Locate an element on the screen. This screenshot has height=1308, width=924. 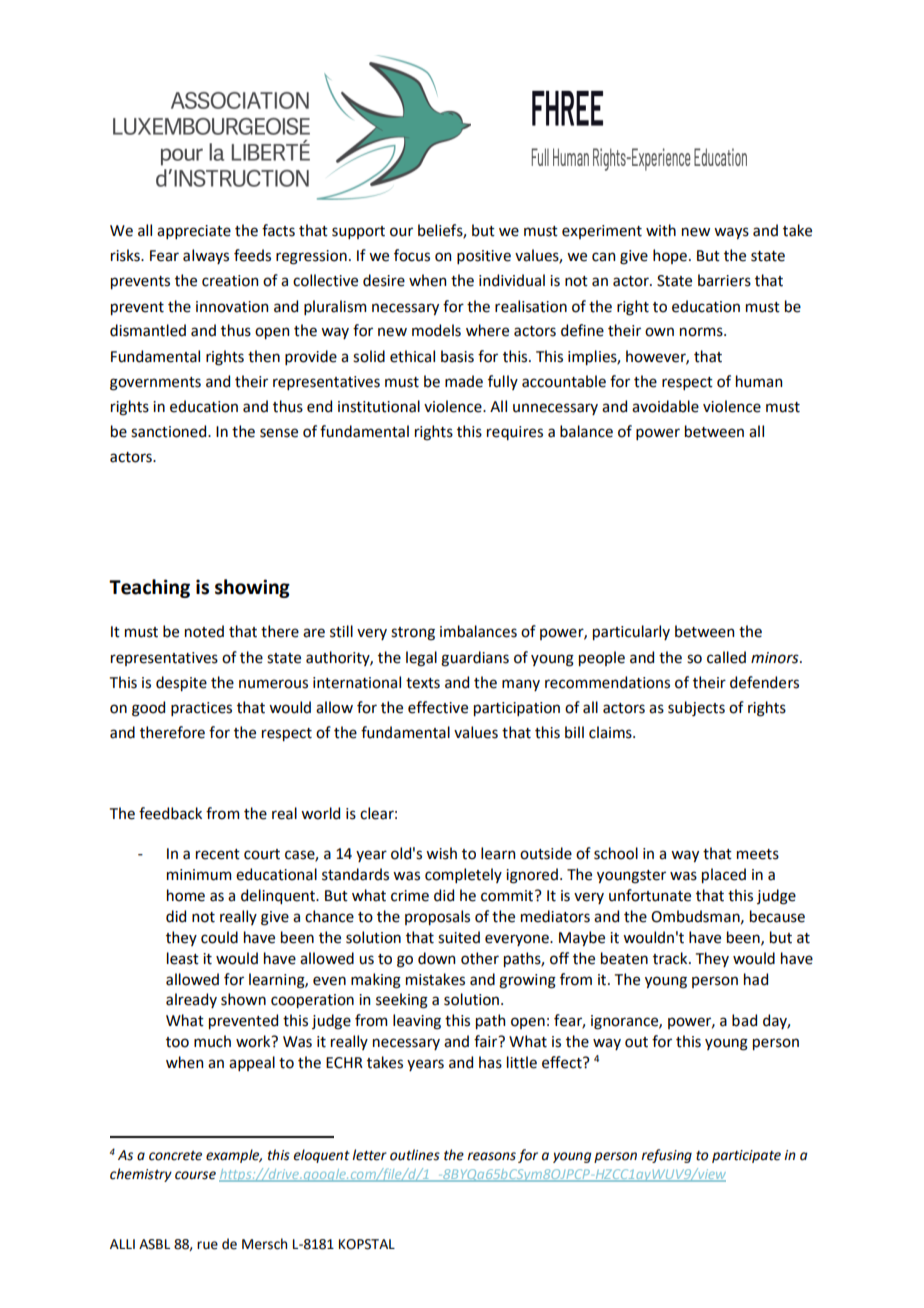
hope is located at coordinates (670, 256).
